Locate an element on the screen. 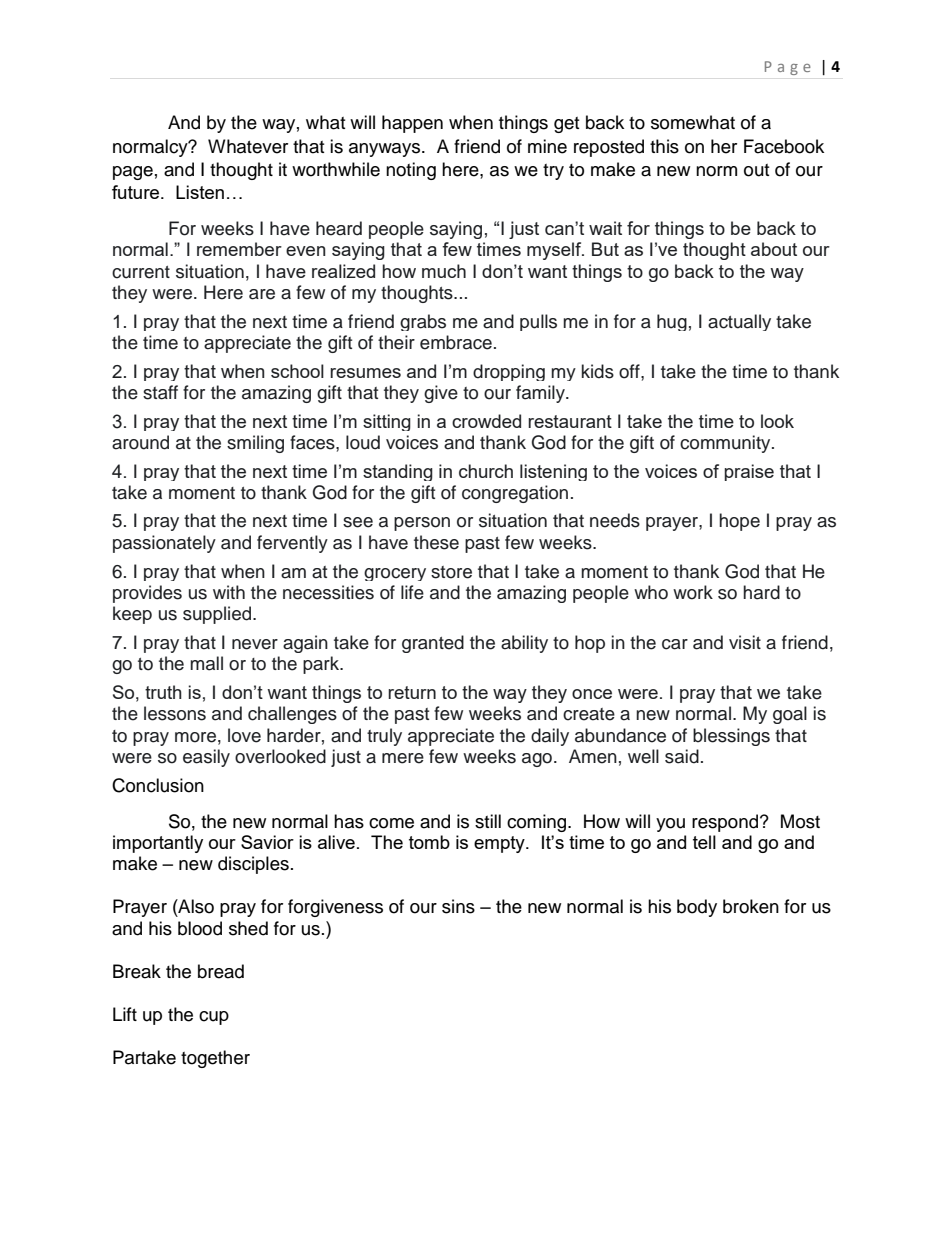  easily is located at coordinates (206, 758).
